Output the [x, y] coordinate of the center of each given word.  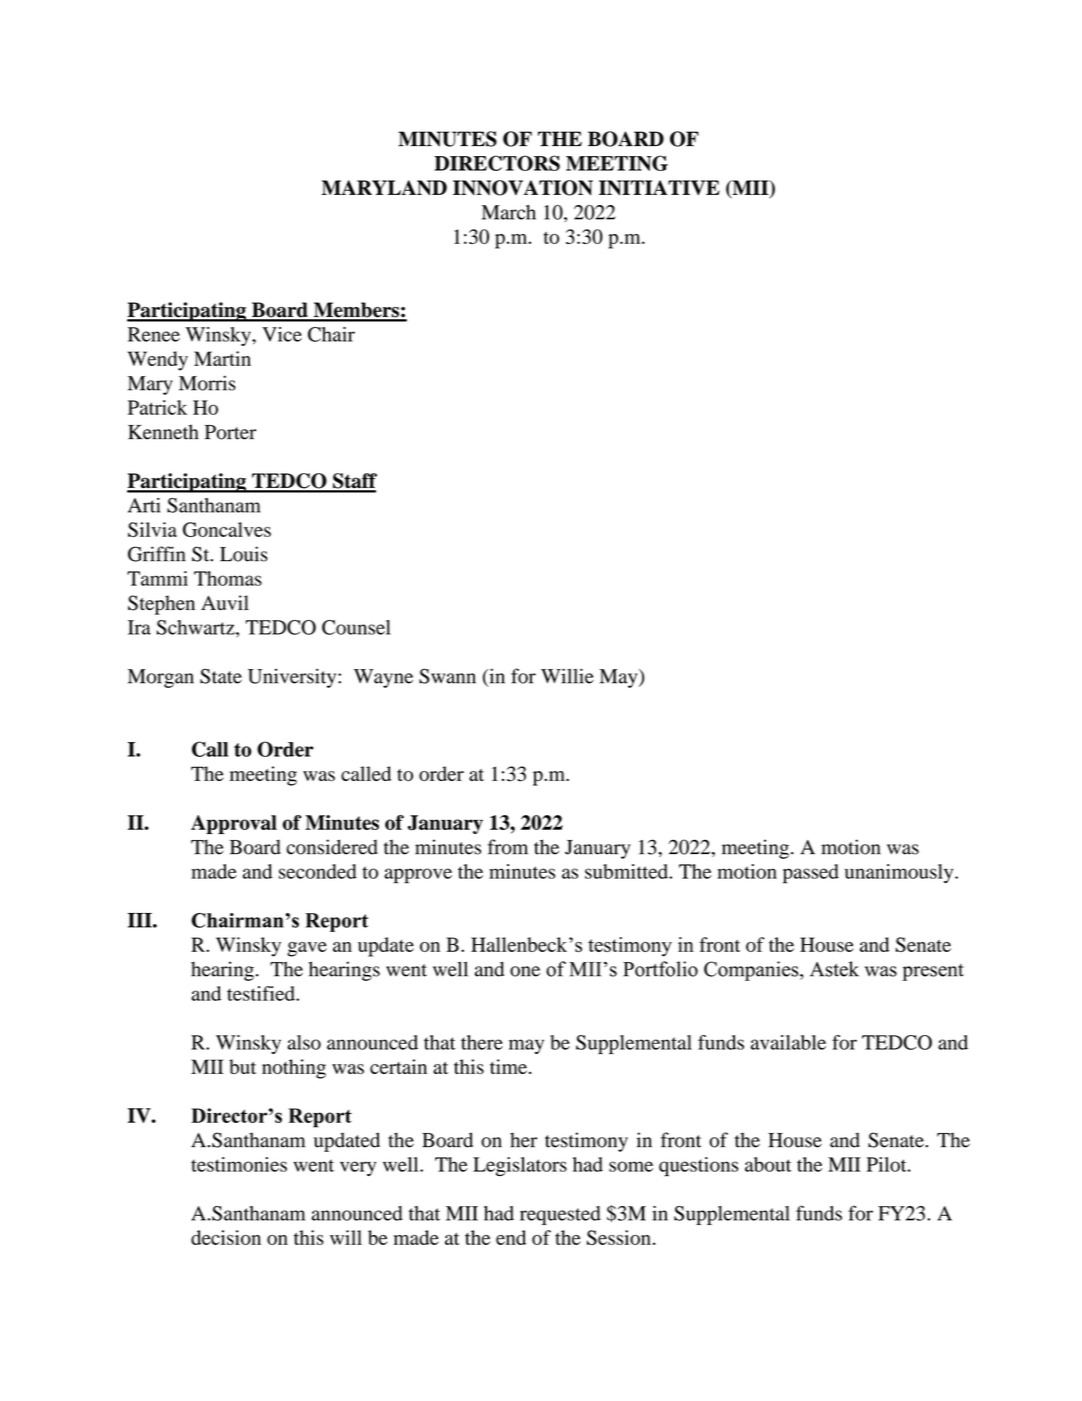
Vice [282, 334]
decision [226, 1237]
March [508, 212]
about [768, 1164]
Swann [447, 676]
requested [560, 1215]
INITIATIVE [659, 187]
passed [811, 874]
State [221, 676]
